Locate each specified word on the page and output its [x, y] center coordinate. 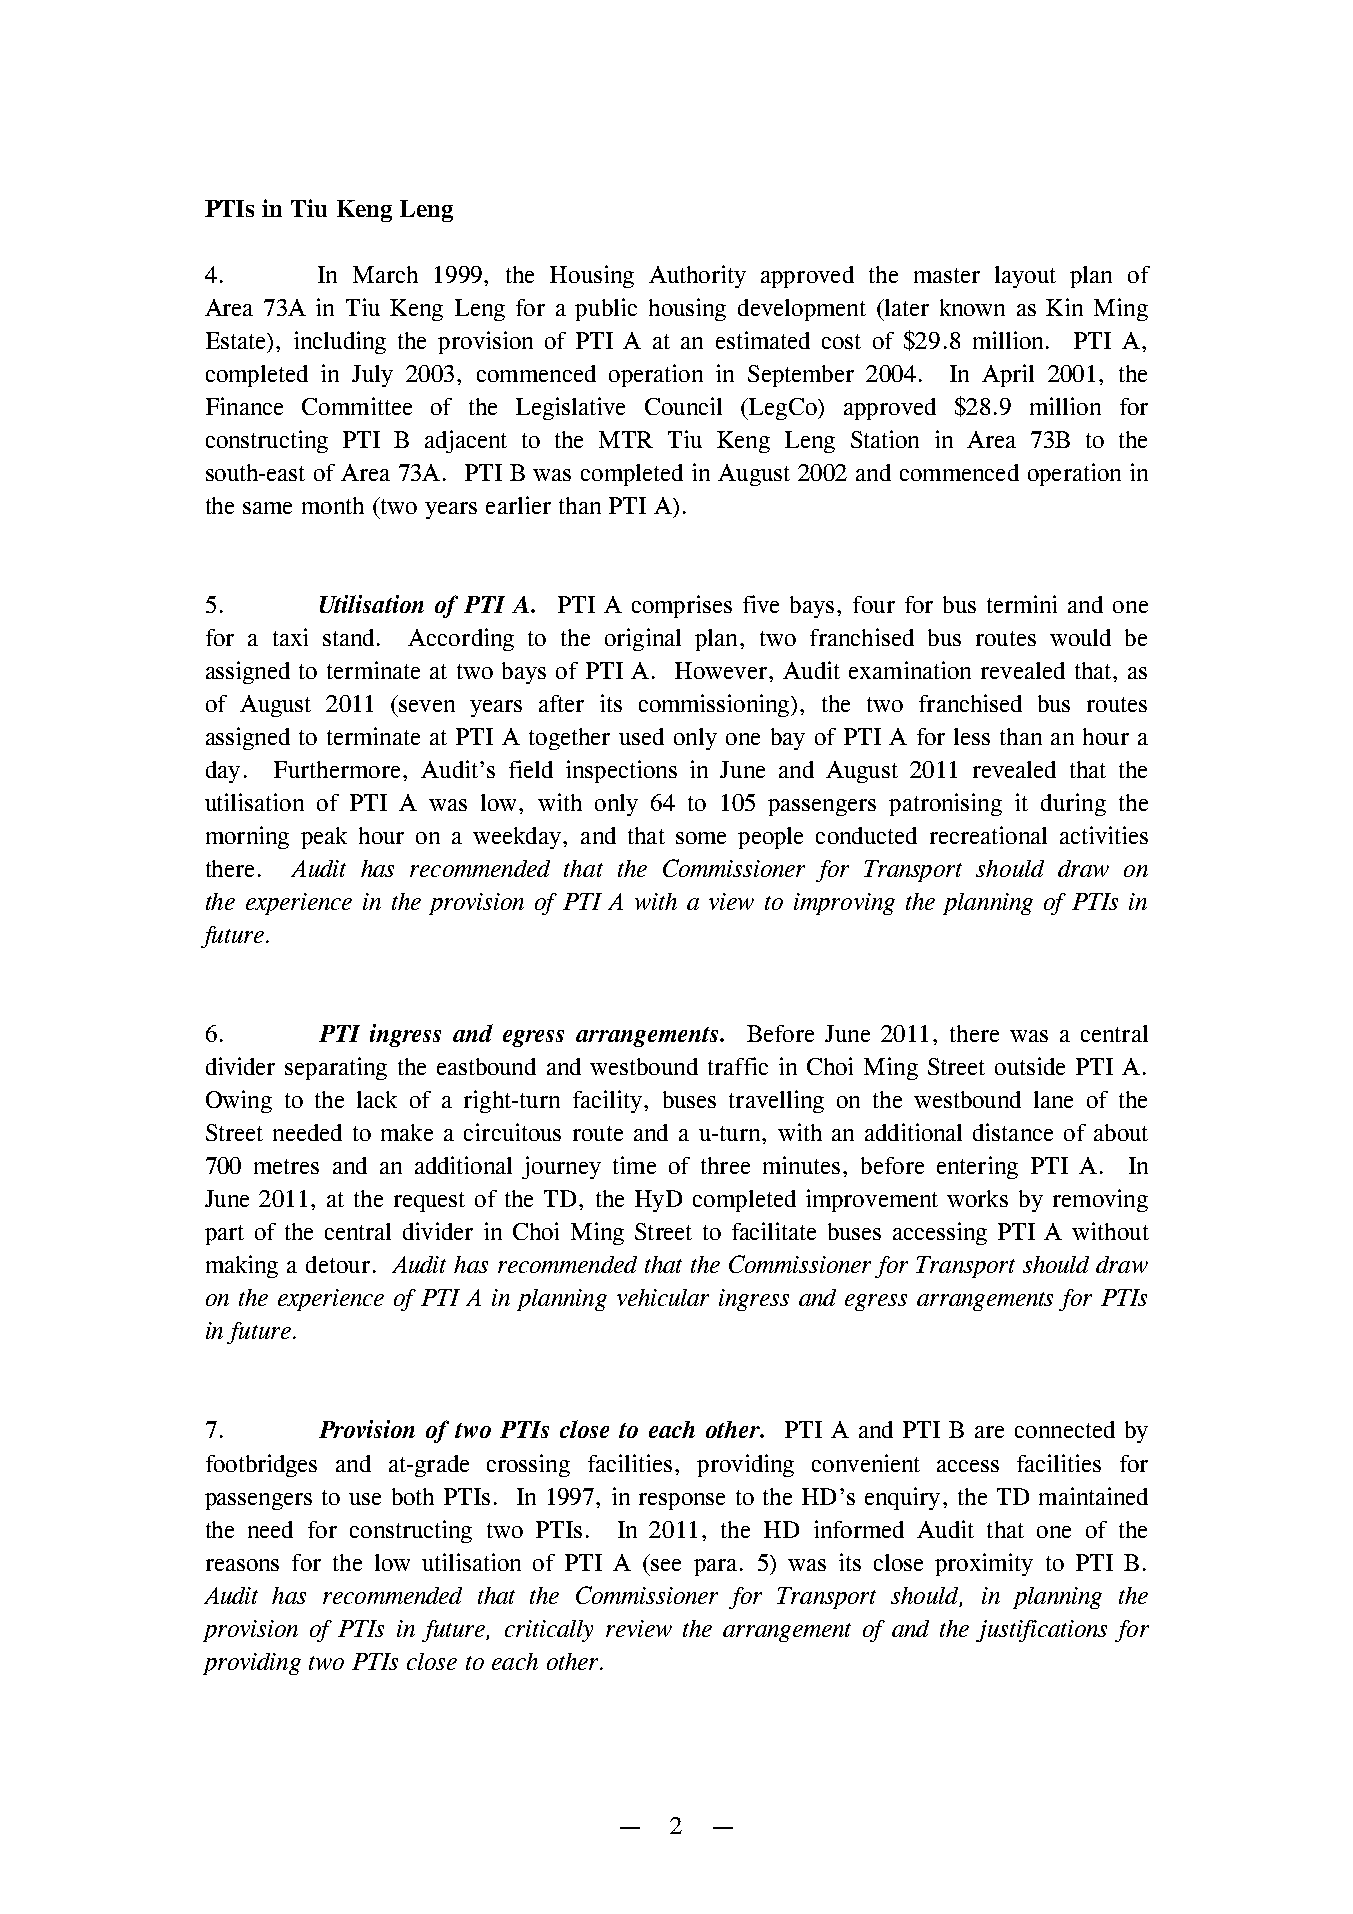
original [643, 639]
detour [338, 1264]
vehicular [663, 1297]
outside [1030, 1066]
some [701, 838]
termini [1022, 604]
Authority [697, 276]
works [977, 1198]
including [340, 342]
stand [348, 637]
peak [324, 838]
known [972, 307]
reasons [242, 1565]
